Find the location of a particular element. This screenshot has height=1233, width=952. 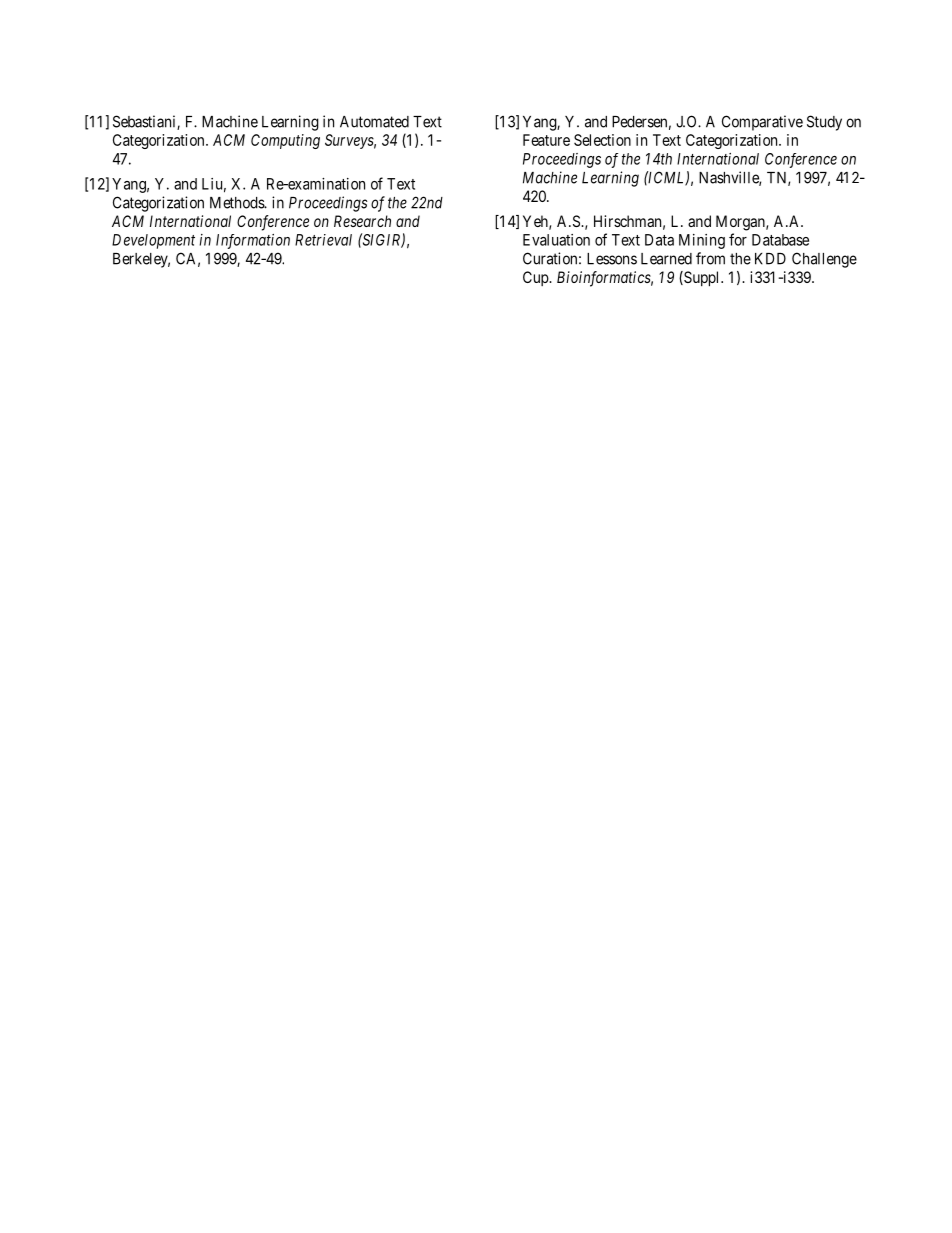

Learned is located at coordinates (666, 259).
